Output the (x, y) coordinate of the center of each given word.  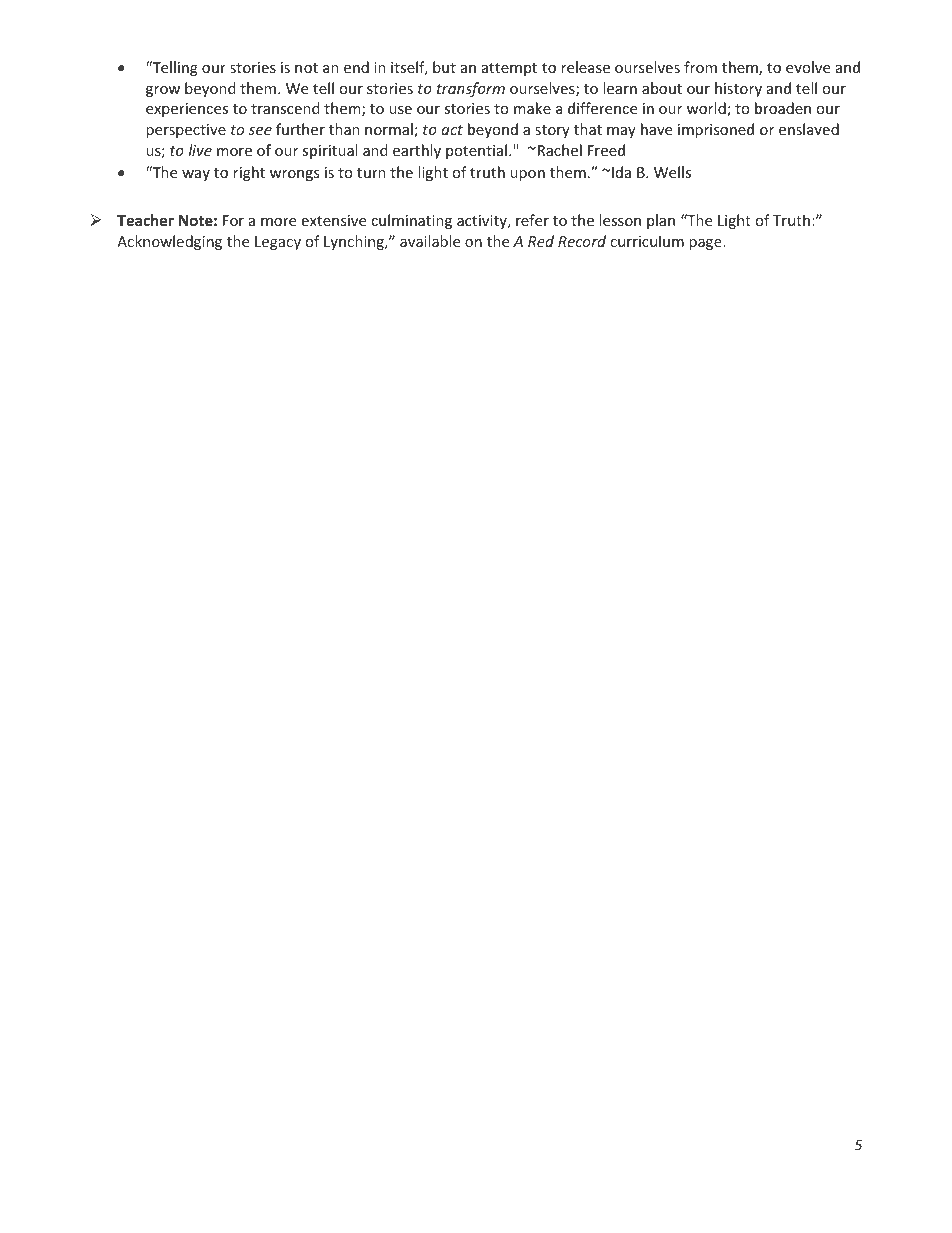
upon (527, 175)
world (707, 109)
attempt (509, 69)
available (430, 241)
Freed (606, 150)
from (700, 67)
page (706, 244)
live (200, 150)
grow (163, 91)
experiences (187, 110)
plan (661, 221)
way (196, 175)
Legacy (278, 243)
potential (476, 151)
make (532, 108)
